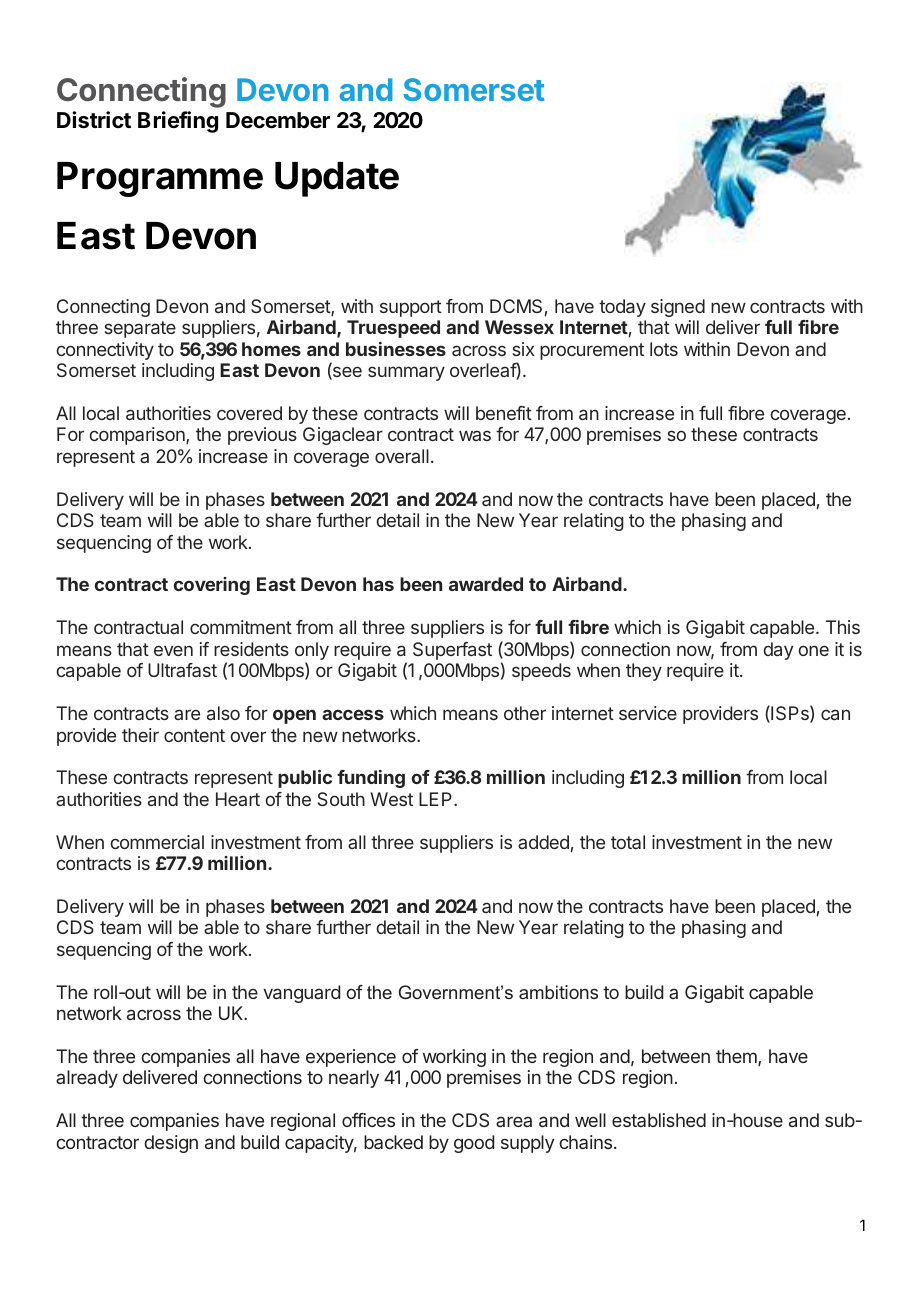 The image size is (924, 1308). What do you see at coordinates (628, 842) in the screenshot?
I see `total` at bounding box center [628, 842].
